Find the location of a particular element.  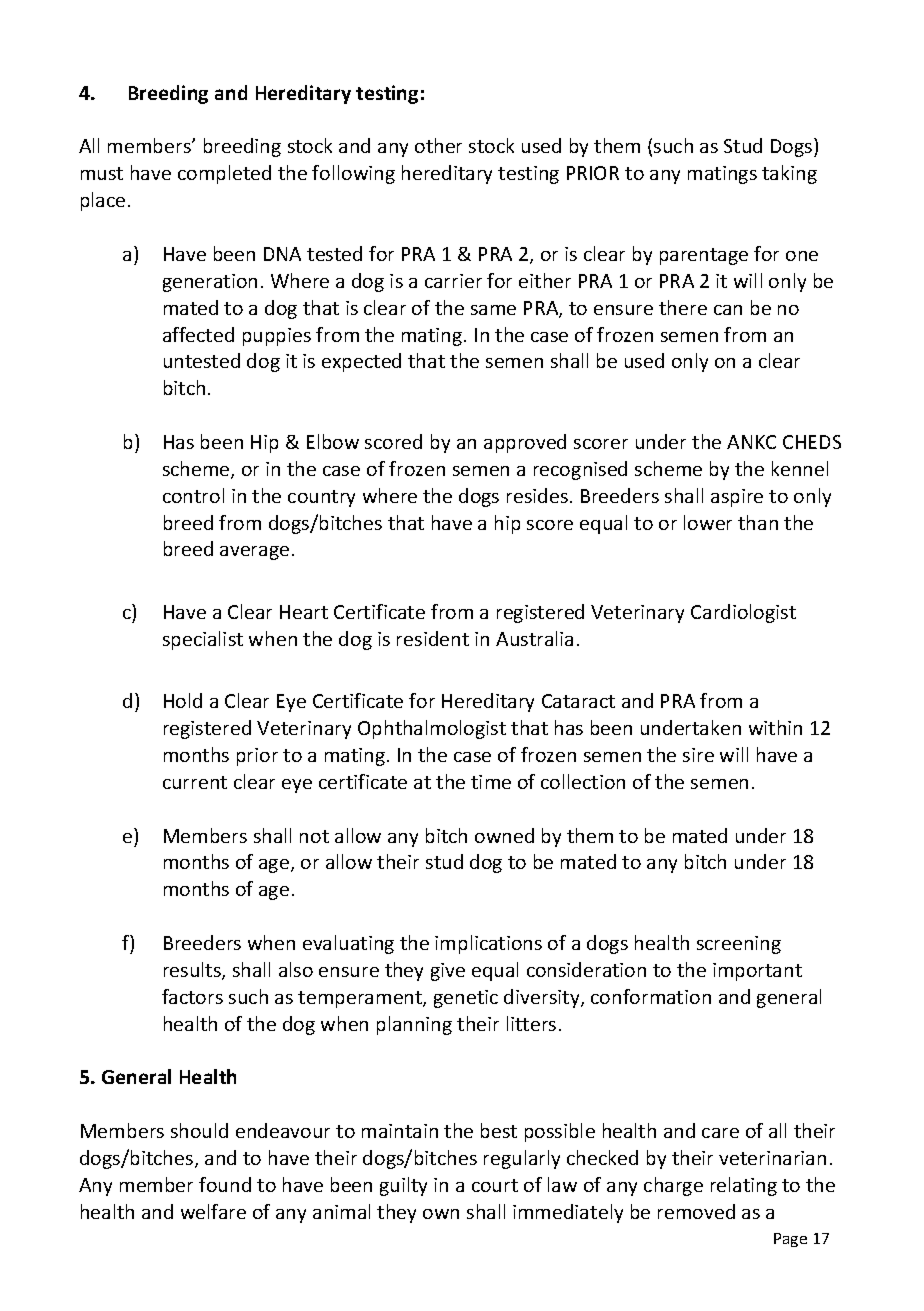

give is located at coordinates (448, 972).
